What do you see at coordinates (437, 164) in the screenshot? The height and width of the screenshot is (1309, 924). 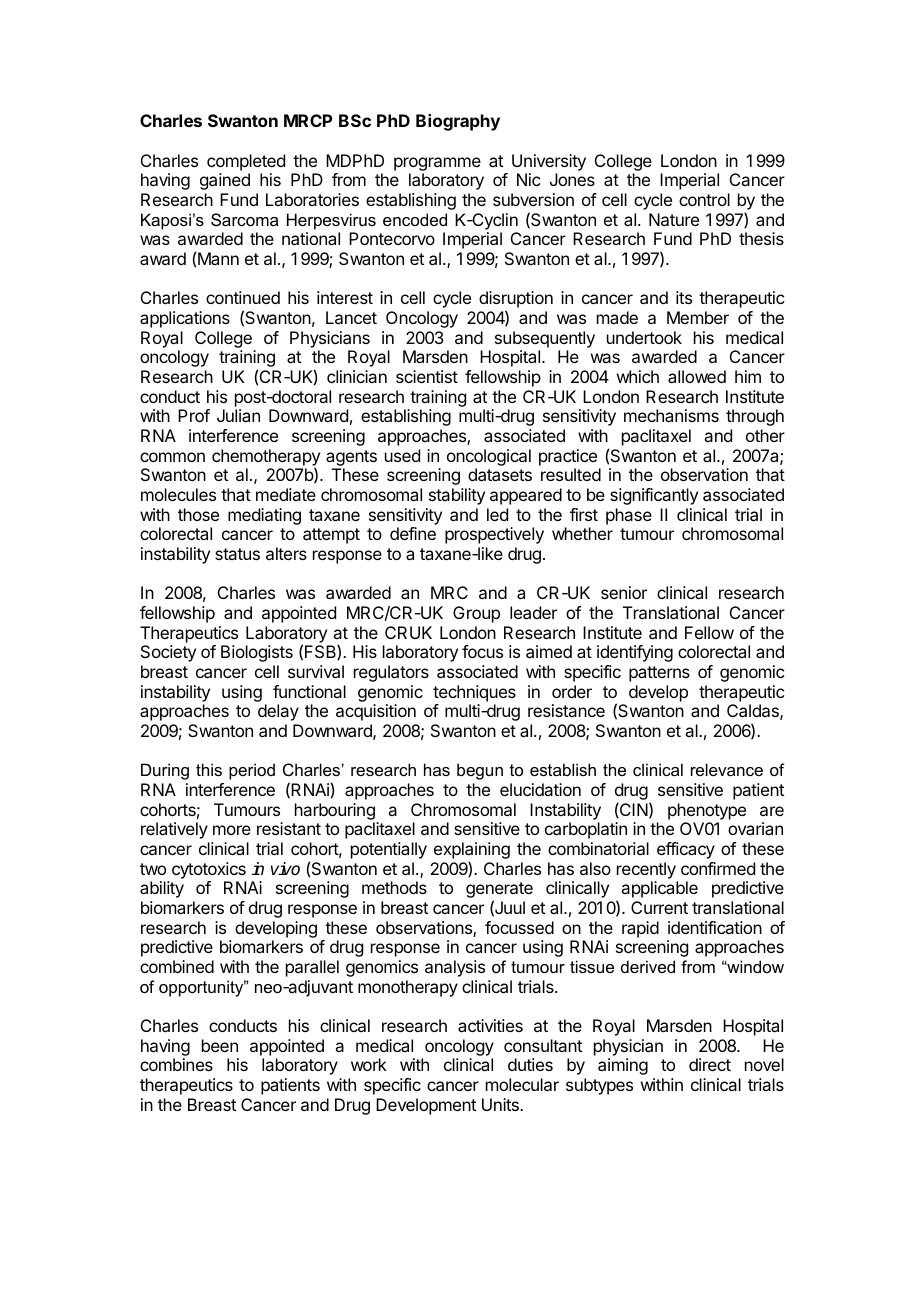 I see `programme` at bounding box center [437, 164].
